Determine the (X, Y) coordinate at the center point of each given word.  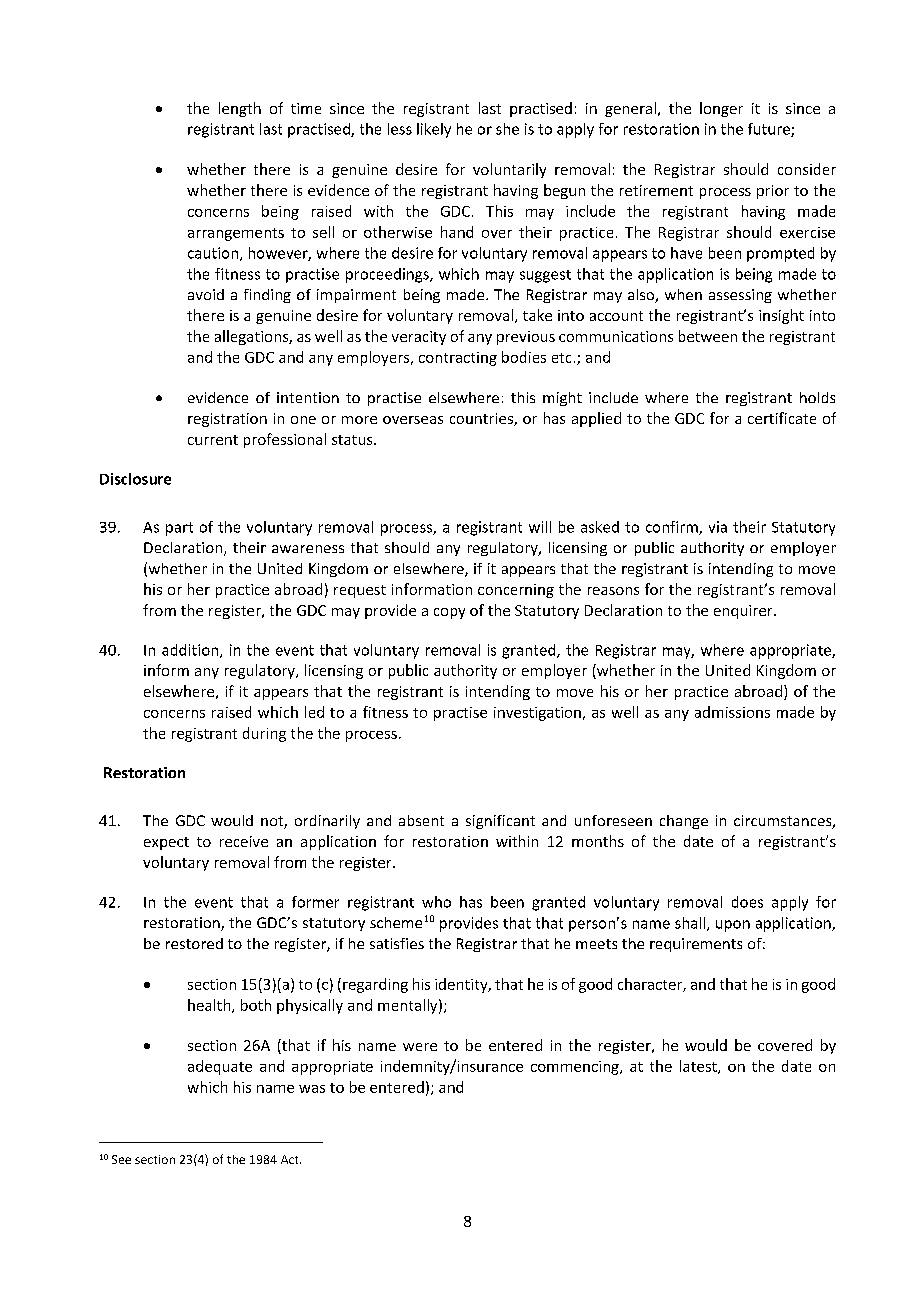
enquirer (744, 612)
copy (449, 613)
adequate (220, 1067)
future (770, 130)
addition (190, 650)
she (507, 129)
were (420, 1047)
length (240, 109)
